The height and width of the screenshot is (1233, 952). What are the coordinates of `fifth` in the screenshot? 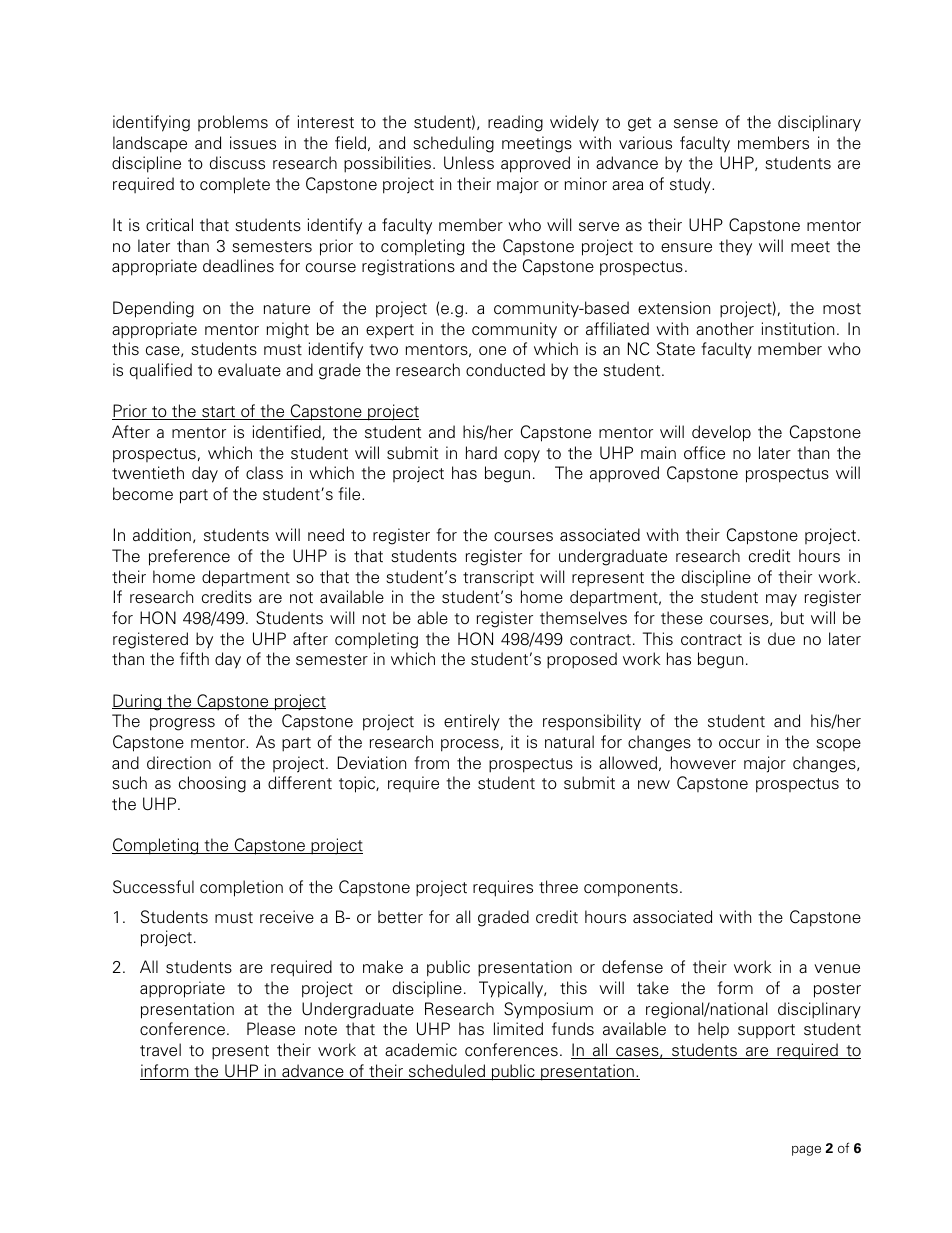 It's located at (194, 658).
